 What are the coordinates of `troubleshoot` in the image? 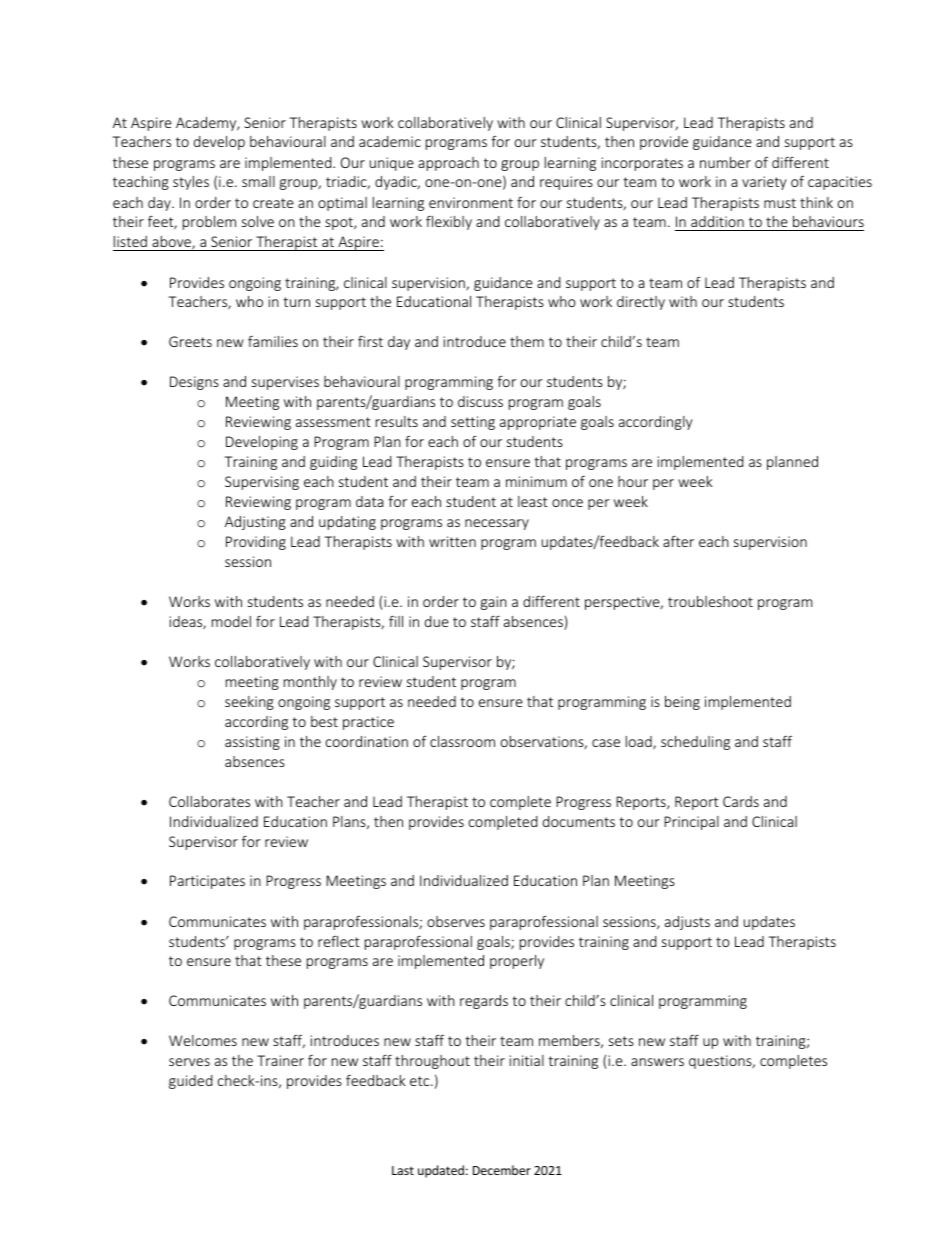 It's located at (710, 601).
